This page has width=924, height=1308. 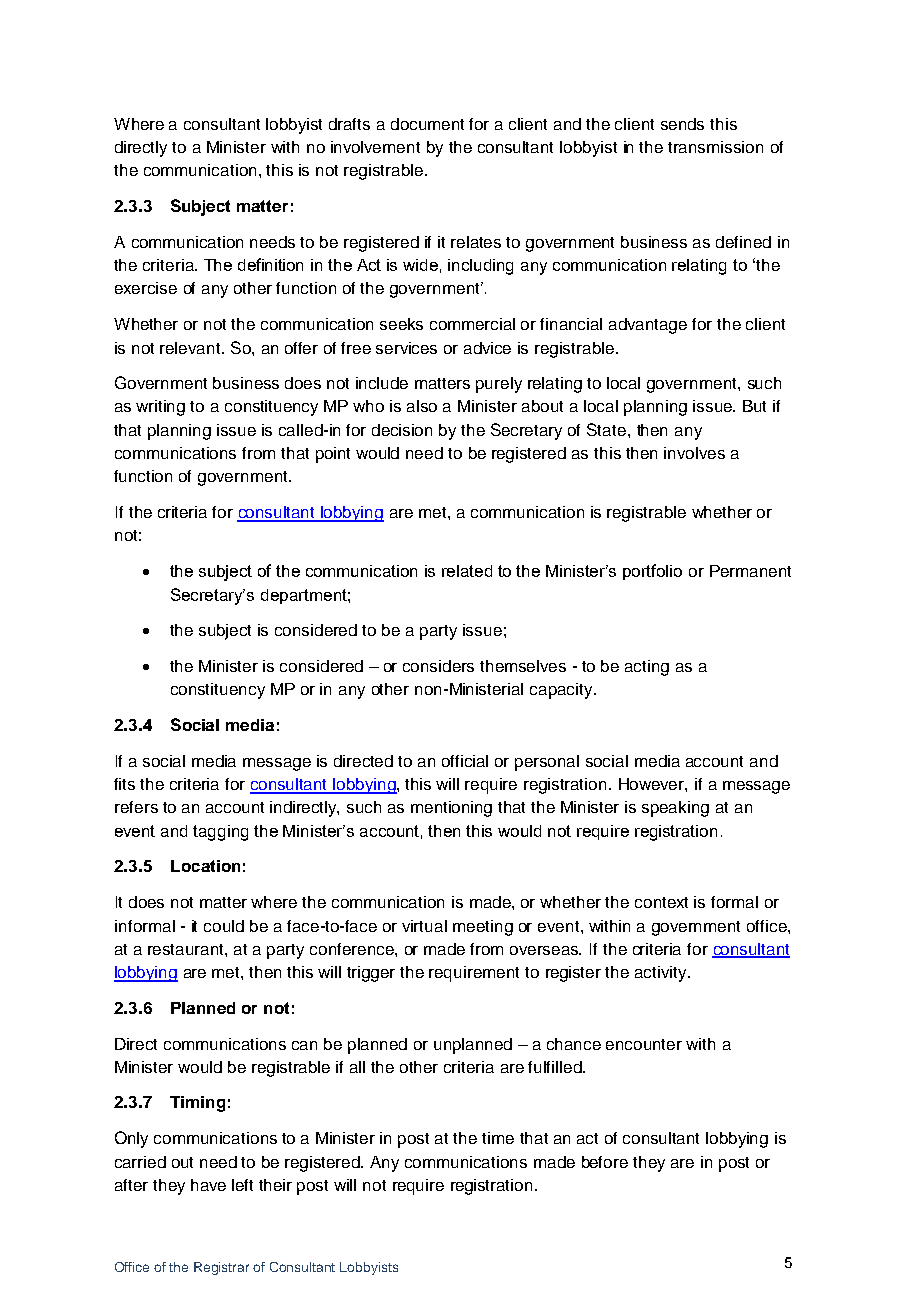 What do you see at coordinates (498, 1138) in the page?
I see `time` at bounding box center [498, 1138].
